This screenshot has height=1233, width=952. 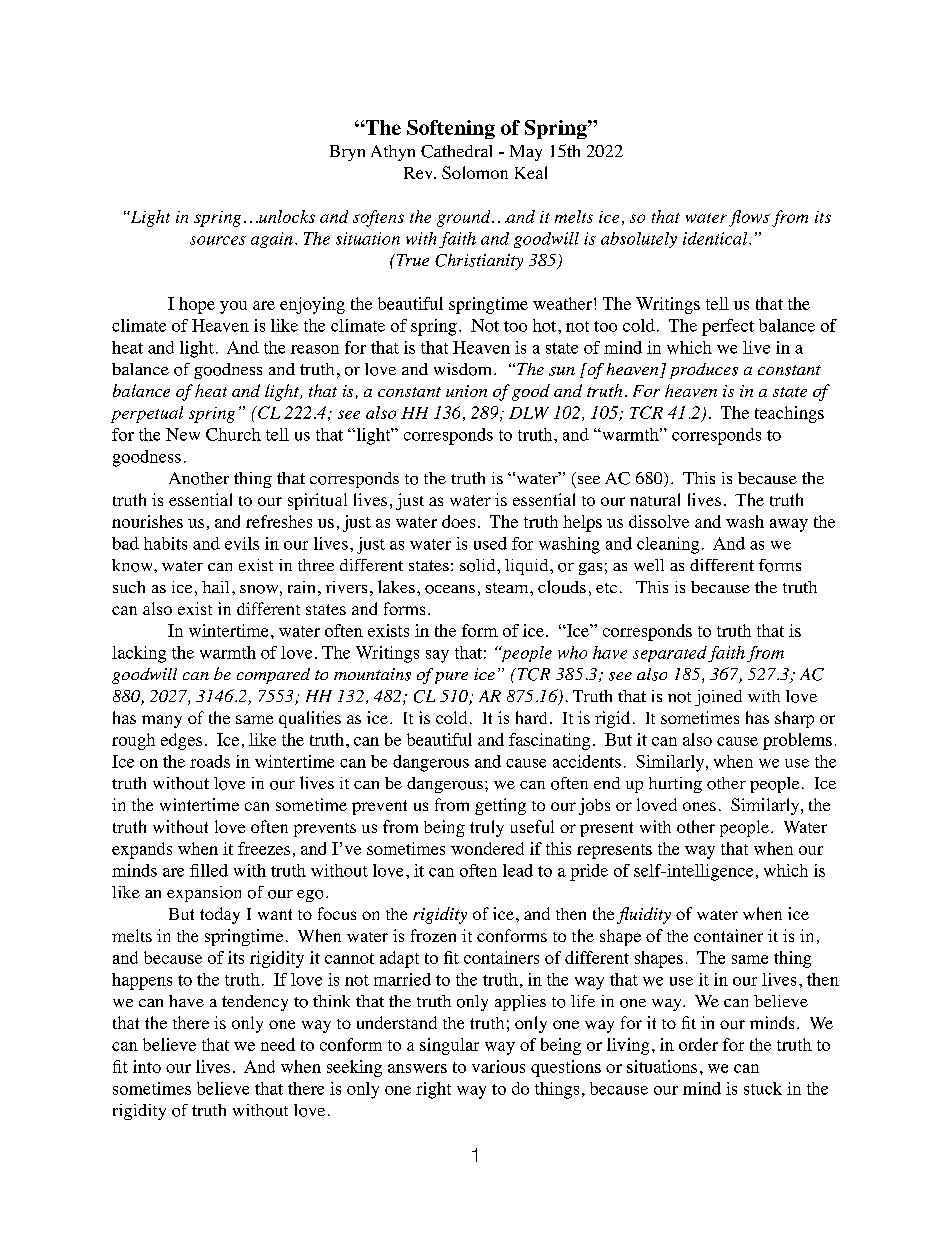 I want to click on separated, so click(x=670, y=654).
